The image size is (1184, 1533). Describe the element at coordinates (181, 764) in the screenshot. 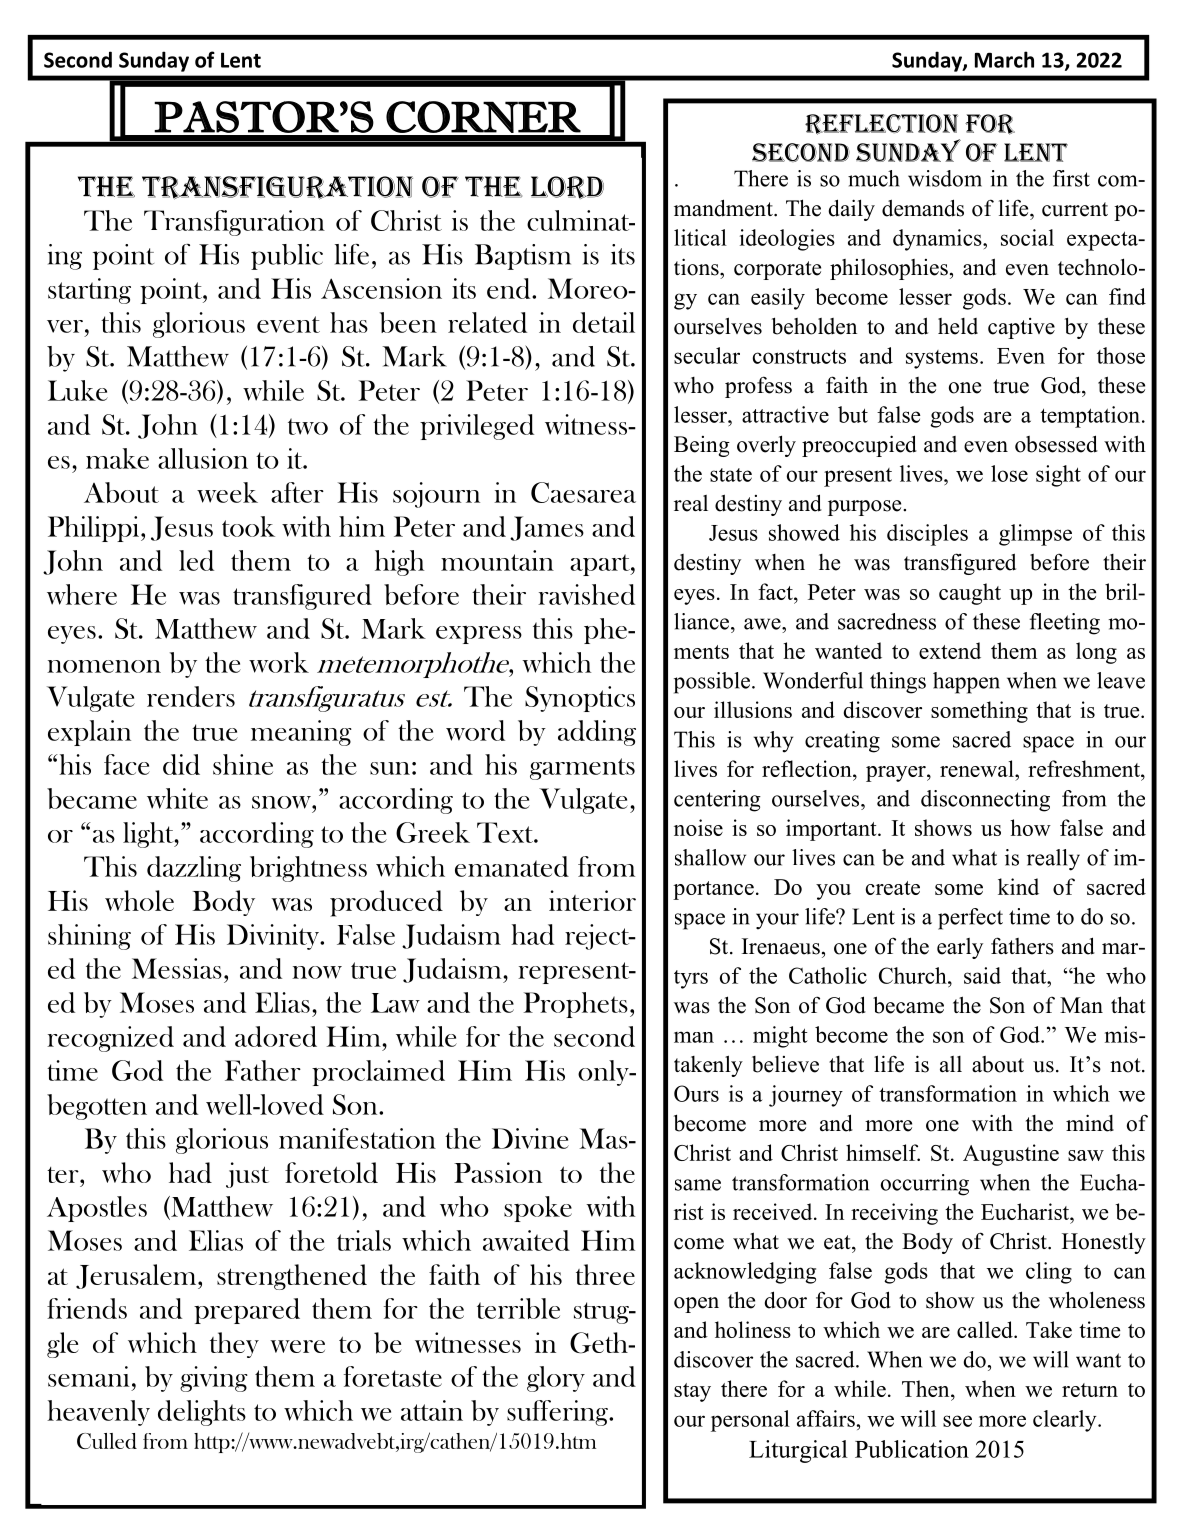

I see `did` at that location.
